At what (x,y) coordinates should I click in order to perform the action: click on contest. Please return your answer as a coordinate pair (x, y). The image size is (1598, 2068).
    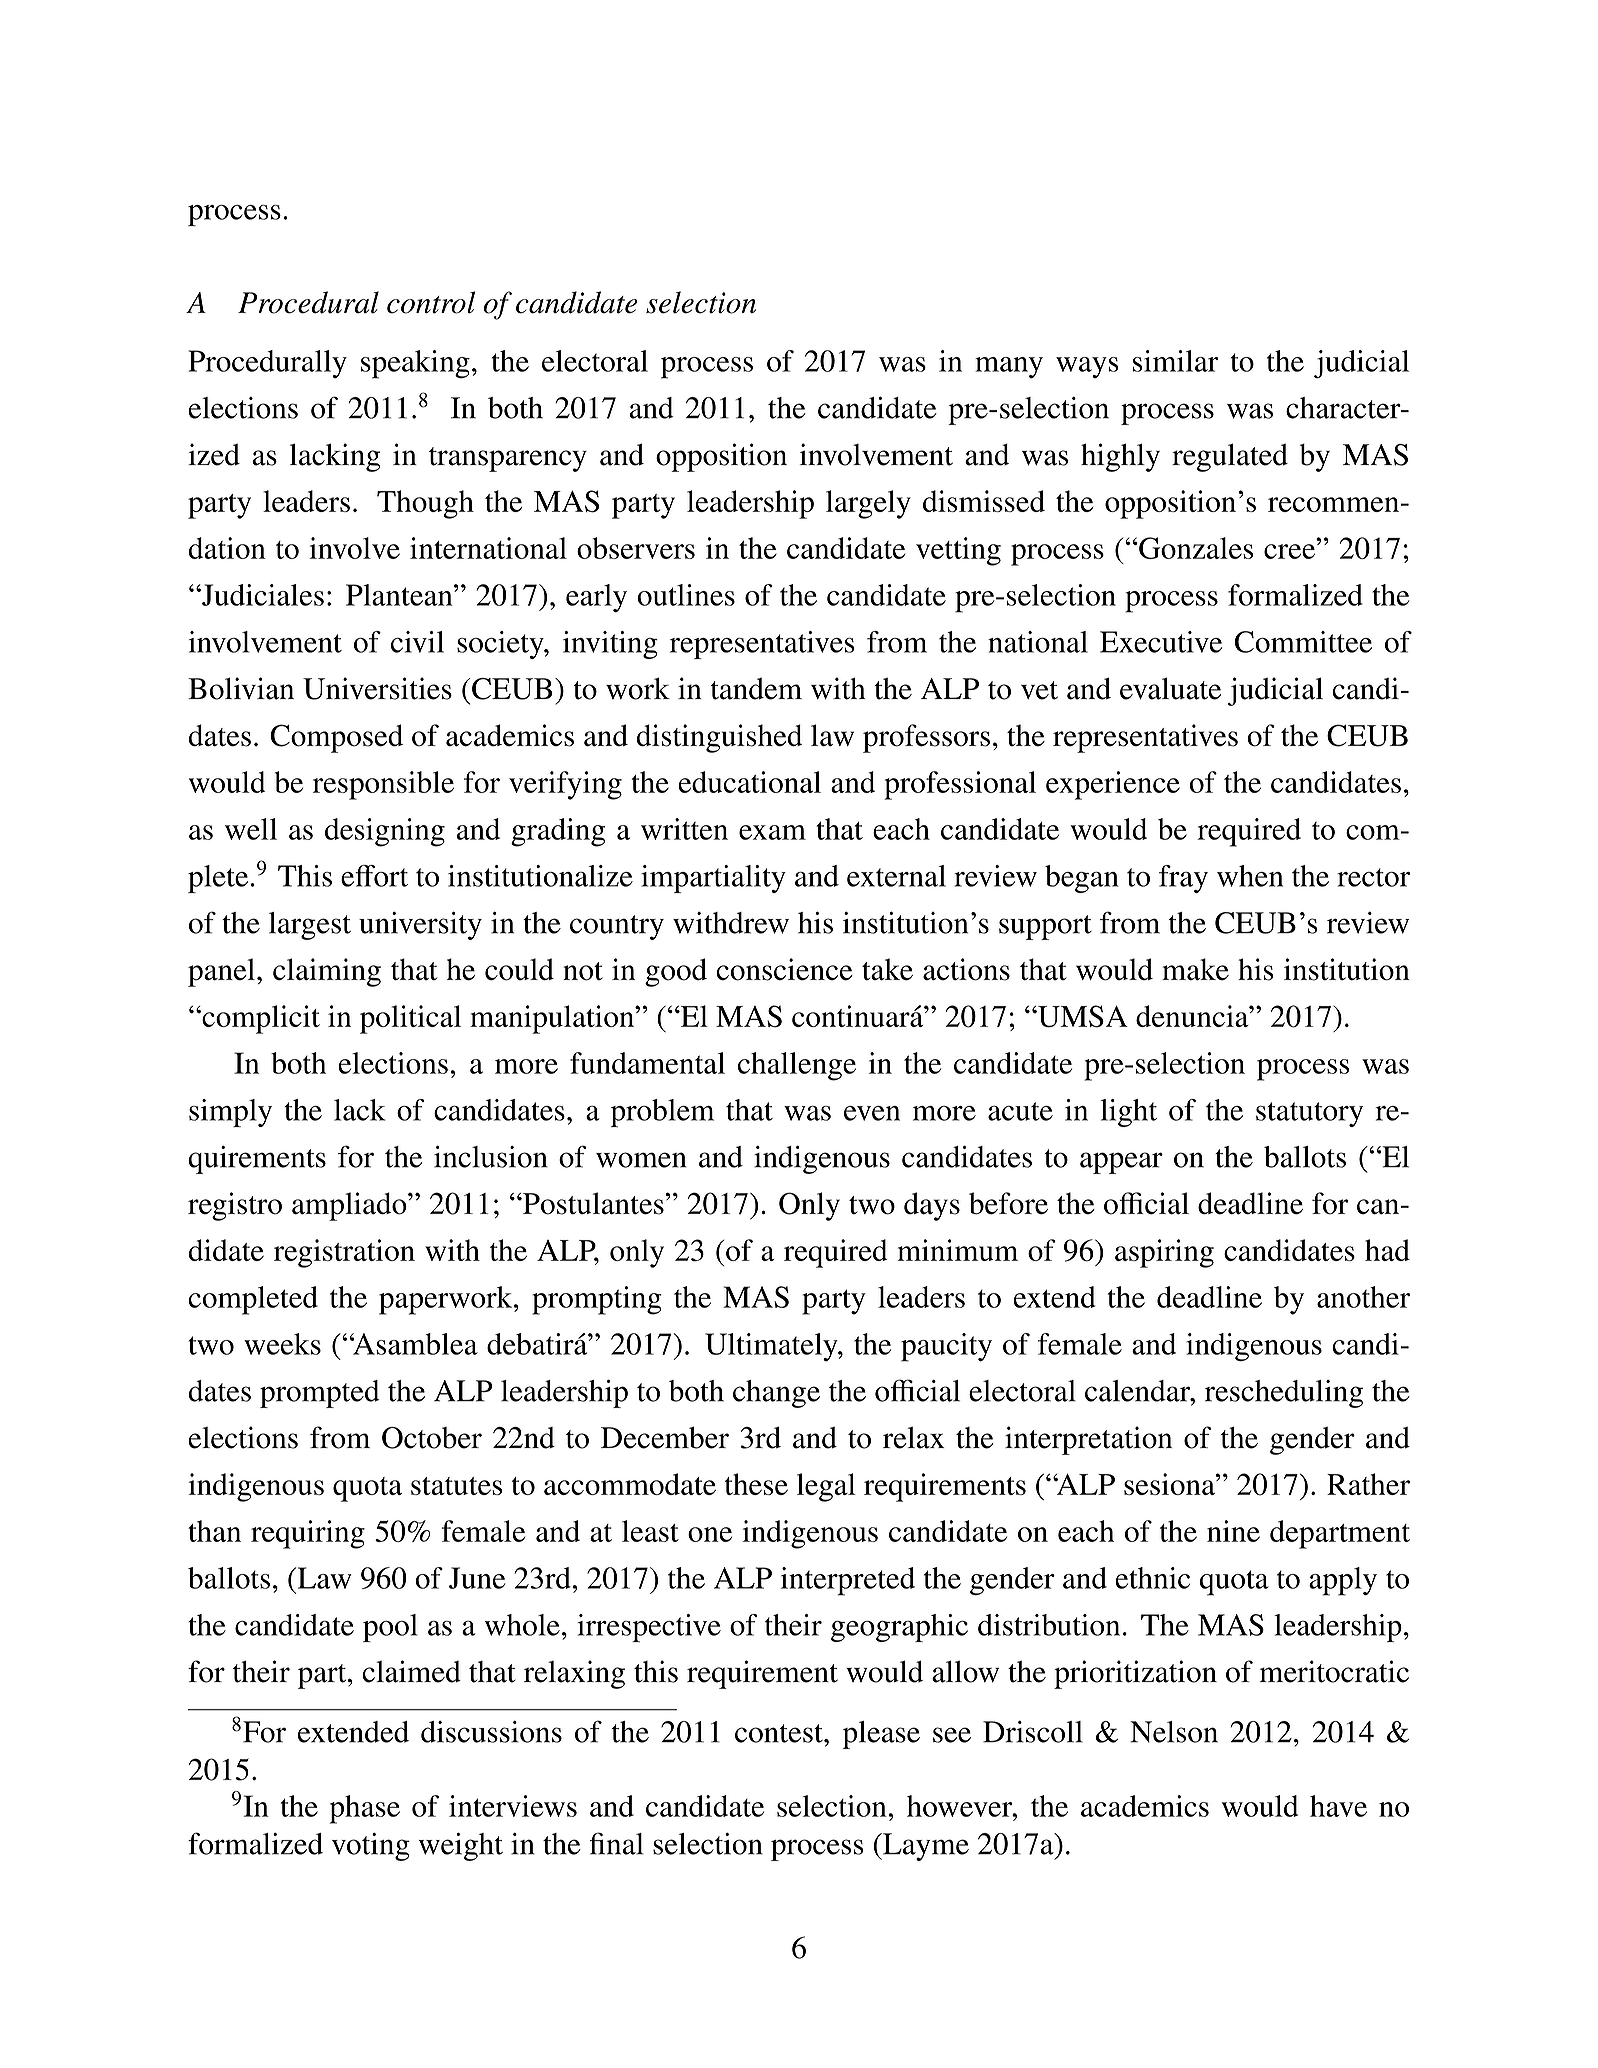
    Looking at the image, I should click on (780, 1733).
